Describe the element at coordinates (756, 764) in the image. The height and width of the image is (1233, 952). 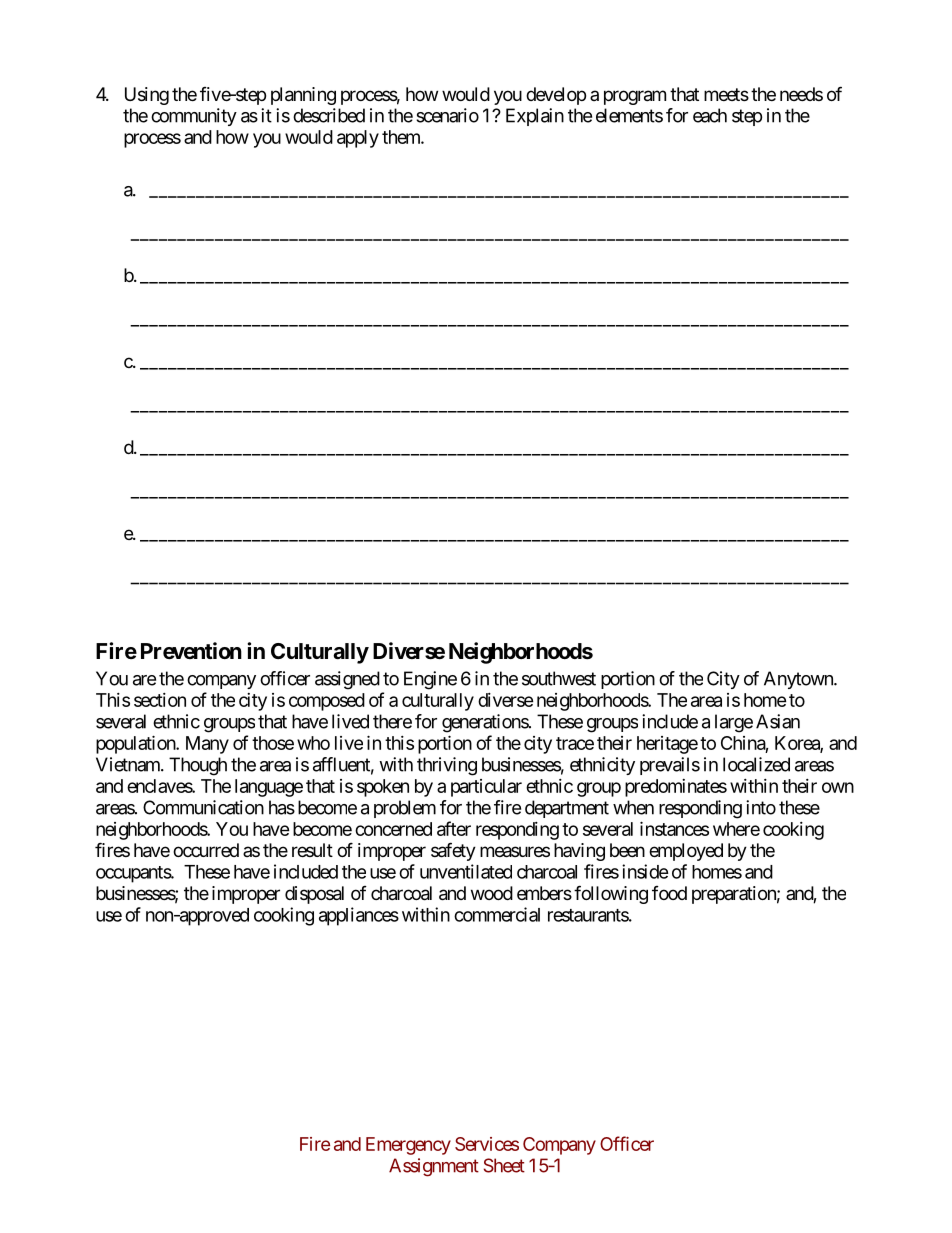
I see `localized` at that location.
